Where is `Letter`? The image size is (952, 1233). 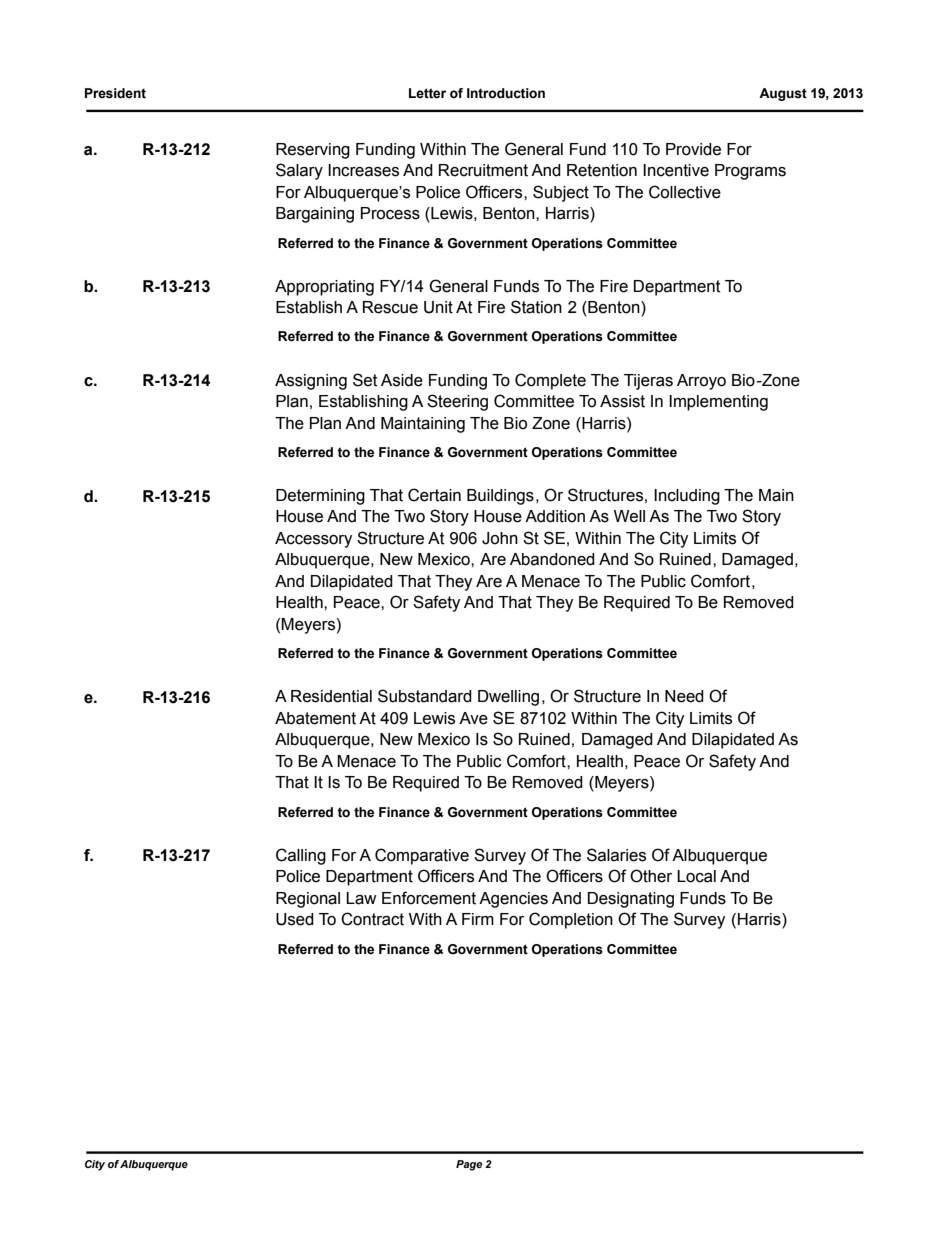
Letter is located at coordinates (427, 93).
